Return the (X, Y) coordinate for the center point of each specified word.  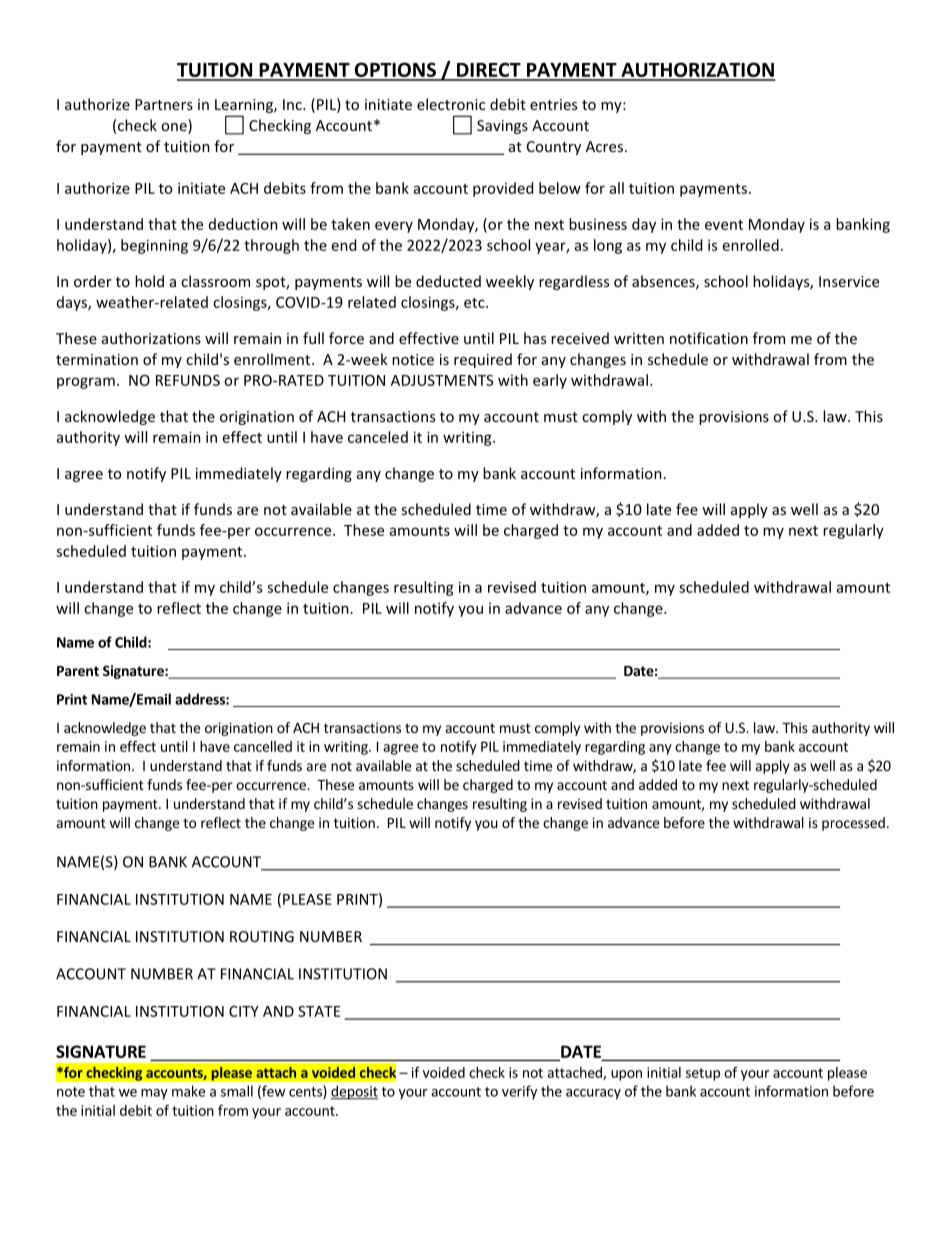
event (724, 225)
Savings (502, 127)
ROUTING (262, 936)
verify (519, 1092)
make (188, 1091)
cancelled (263, 746)
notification (709, 338)
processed (853, 824)
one (175, 128)
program (86, 383)
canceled (378, 437)
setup (703, 1074)
